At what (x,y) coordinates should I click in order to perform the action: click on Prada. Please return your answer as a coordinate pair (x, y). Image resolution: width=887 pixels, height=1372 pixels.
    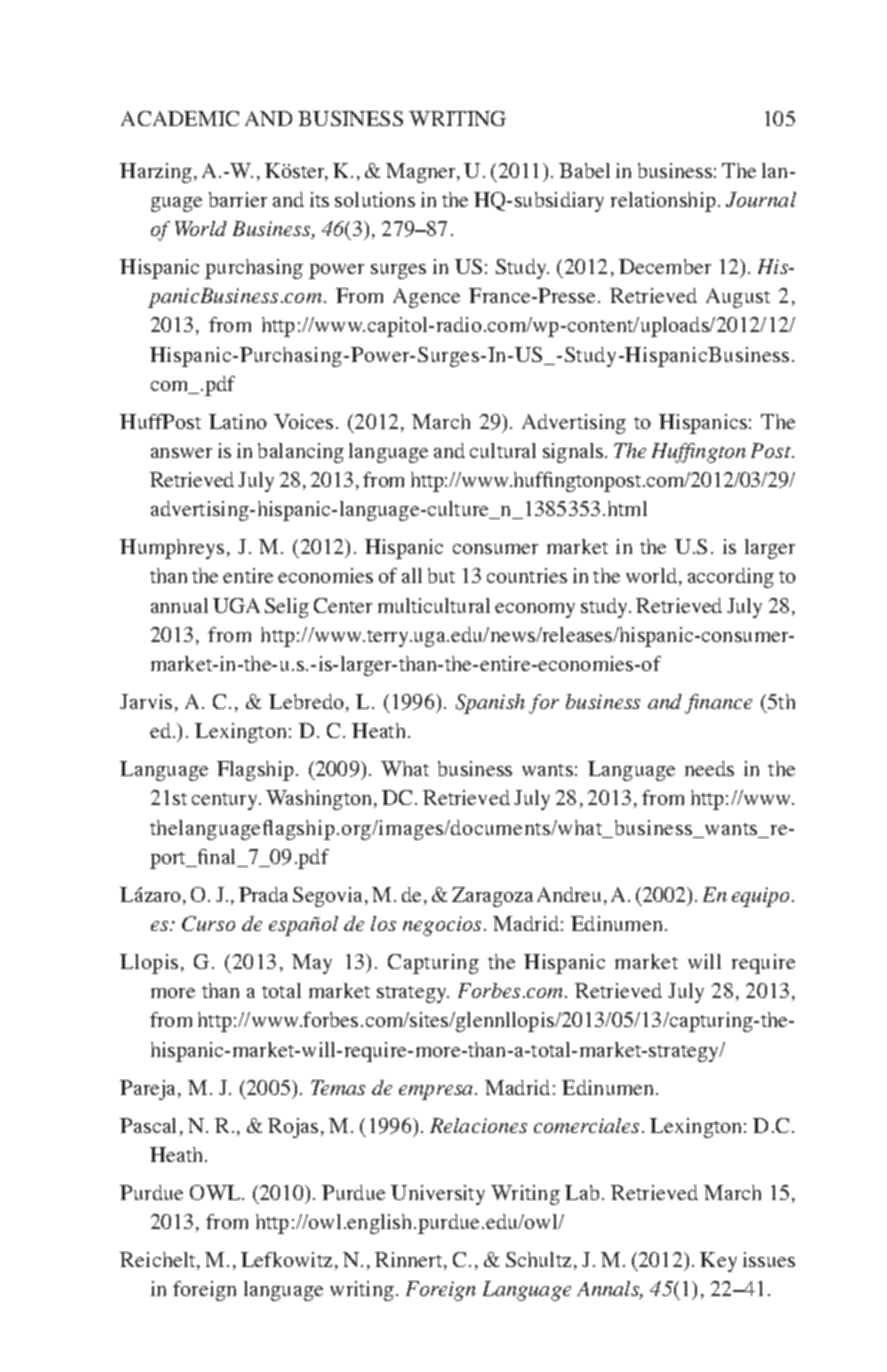
    Looking at the image, I should click on (263, 894).
